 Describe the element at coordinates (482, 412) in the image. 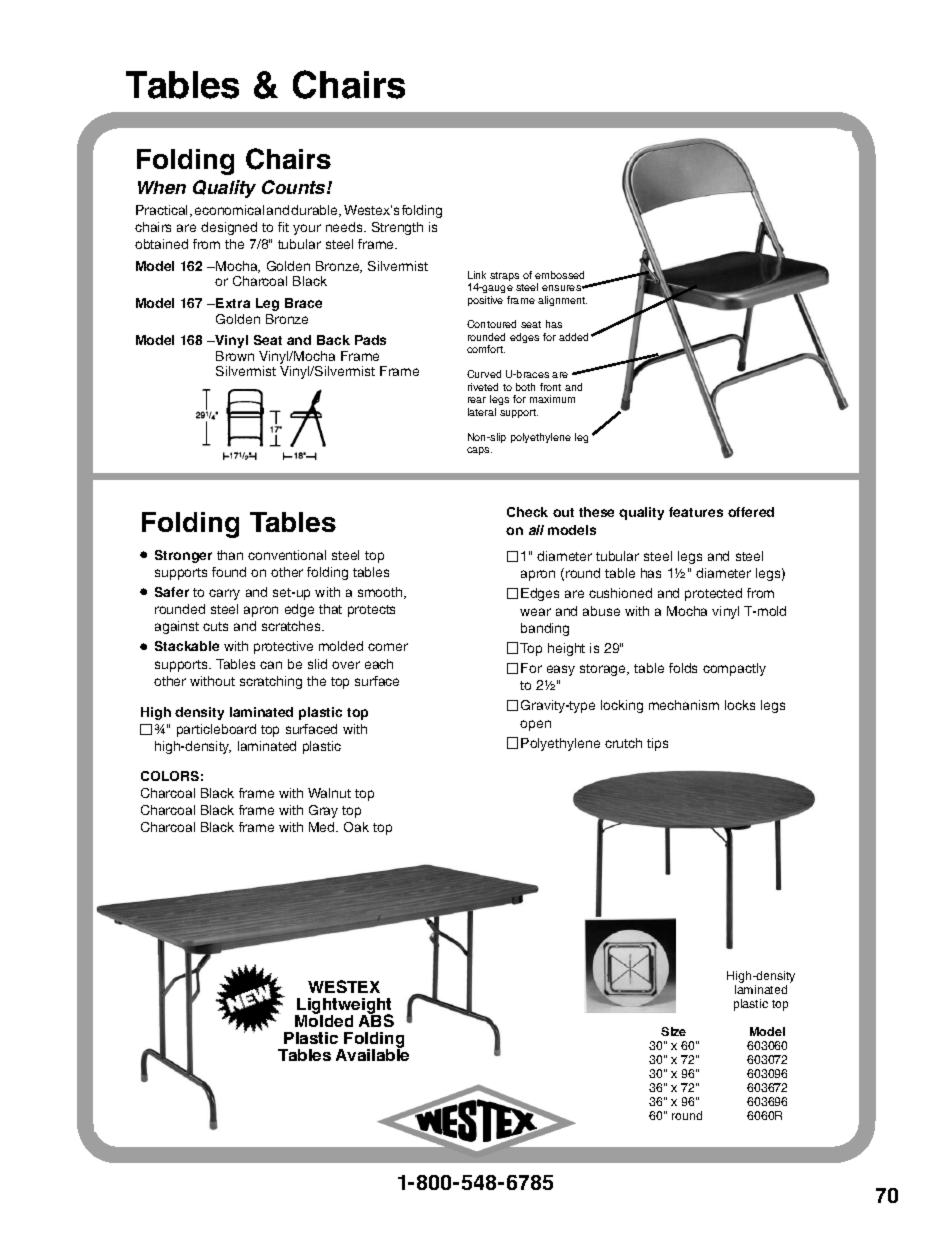

I see `lateral` at that location.
